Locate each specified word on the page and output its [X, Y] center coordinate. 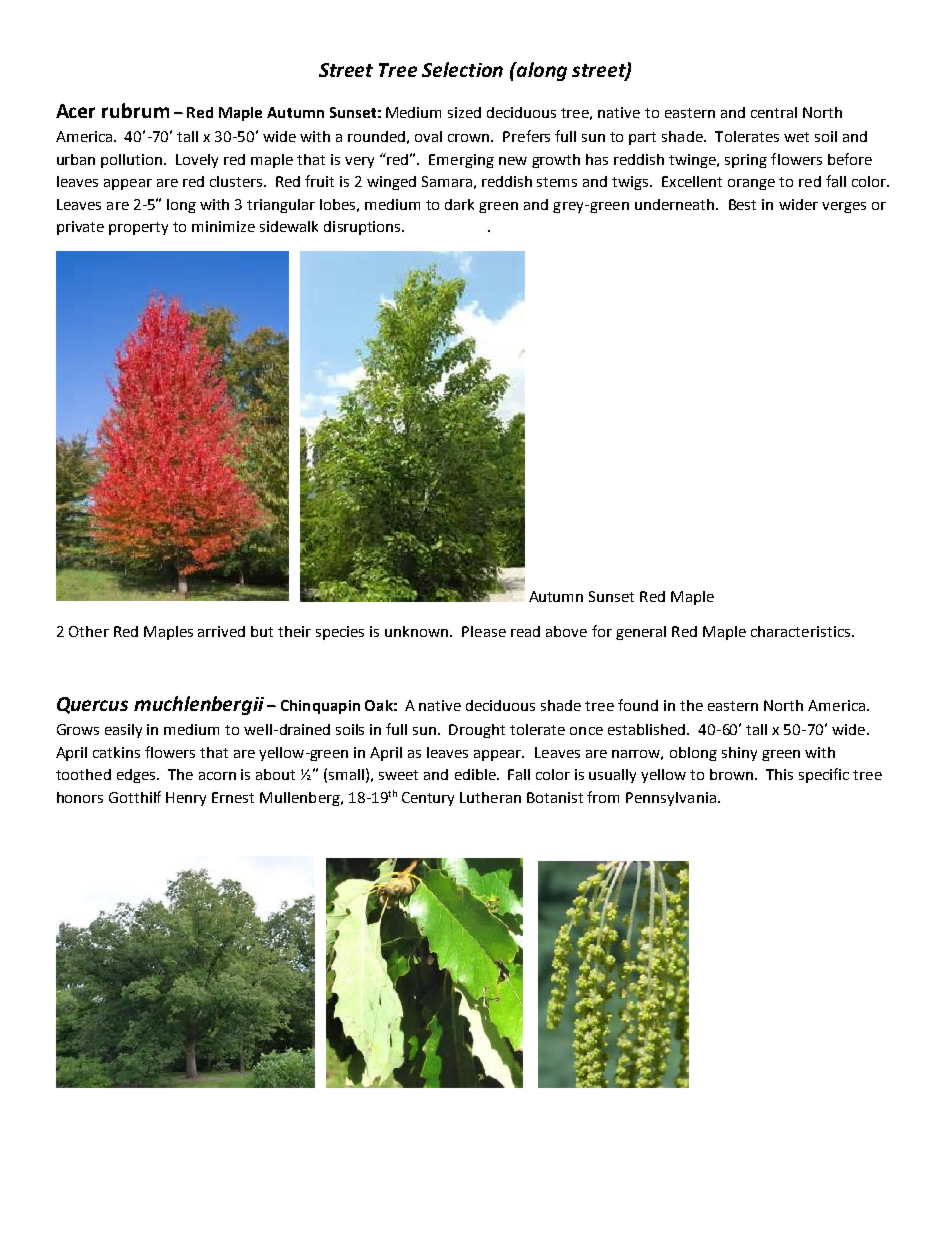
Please [484, 631]
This [779, 774]
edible [476, 774]
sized [464, 112]
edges [137, 776]
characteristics [802, 631]
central [774, 112]
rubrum [135, 110]
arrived [221, 631]
